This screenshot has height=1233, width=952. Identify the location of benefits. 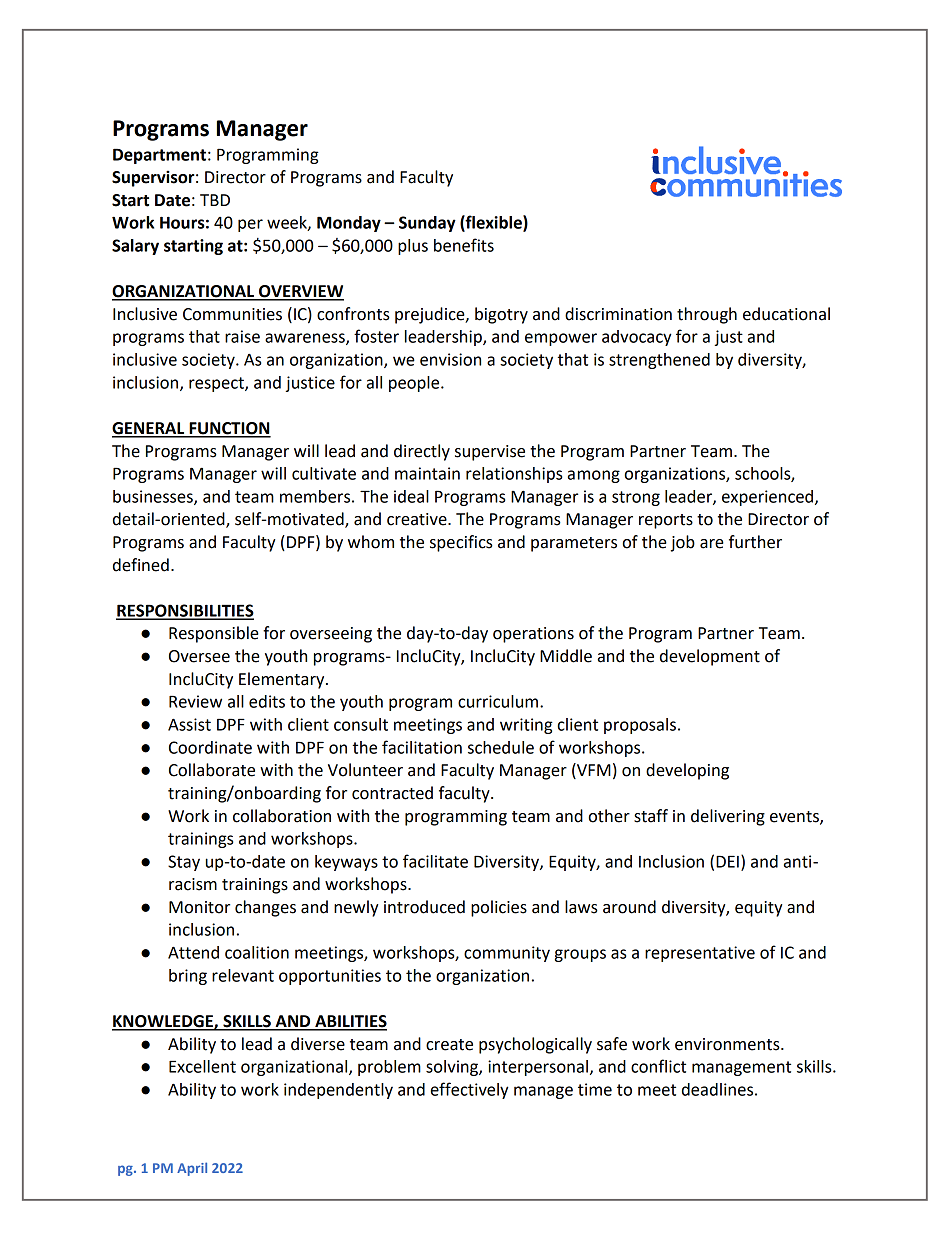
(464, 245).
